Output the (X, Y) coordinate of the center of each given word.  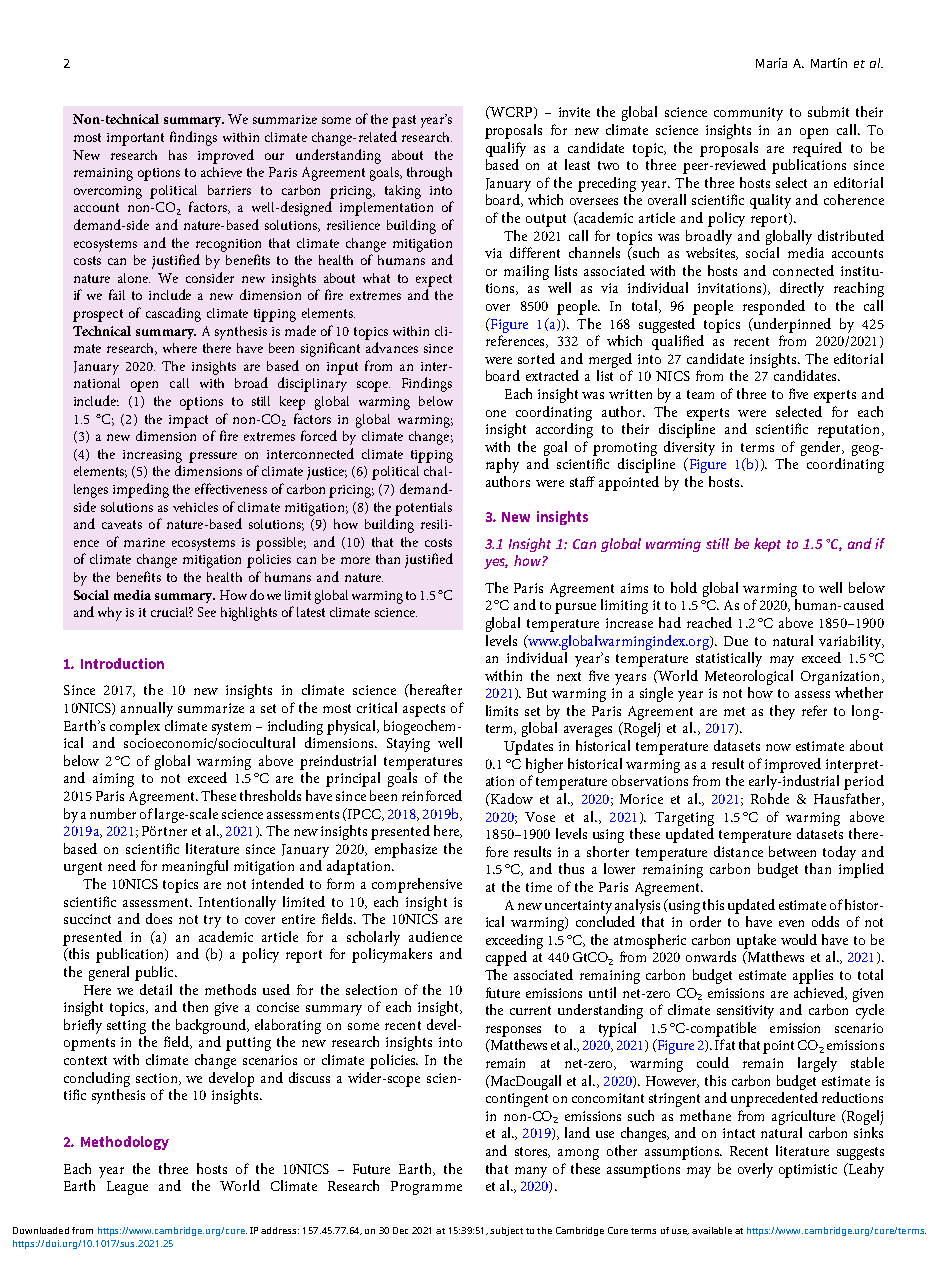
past (404, 121)
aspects (424, 710)
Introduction (122, 663)
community (748, 114)
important (135, 139)
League (127, 1188)
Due (736, 641)
